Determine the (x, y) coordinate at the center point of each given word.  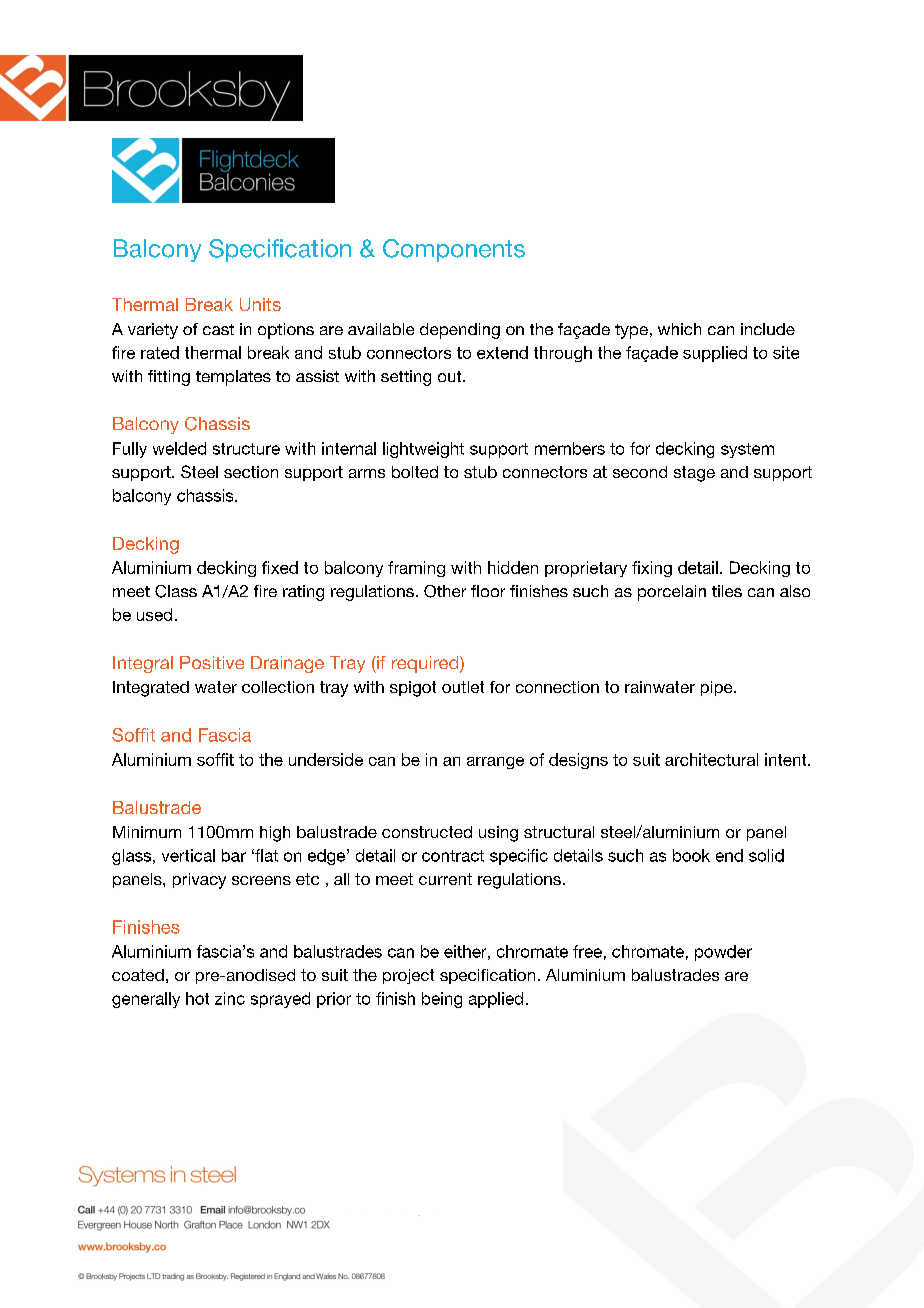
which (679, 329)
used (154, 614)
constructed (427, 832)
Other (445, 591)
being (442, 1000)
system (747, 450)
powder (723, 953)
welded (179, 448)
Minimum (147, 832)
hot (197, 998)
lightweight (423, 450)
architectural (711, 759)
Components (454, 250)
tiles (727, 591)
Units (260, 304)
